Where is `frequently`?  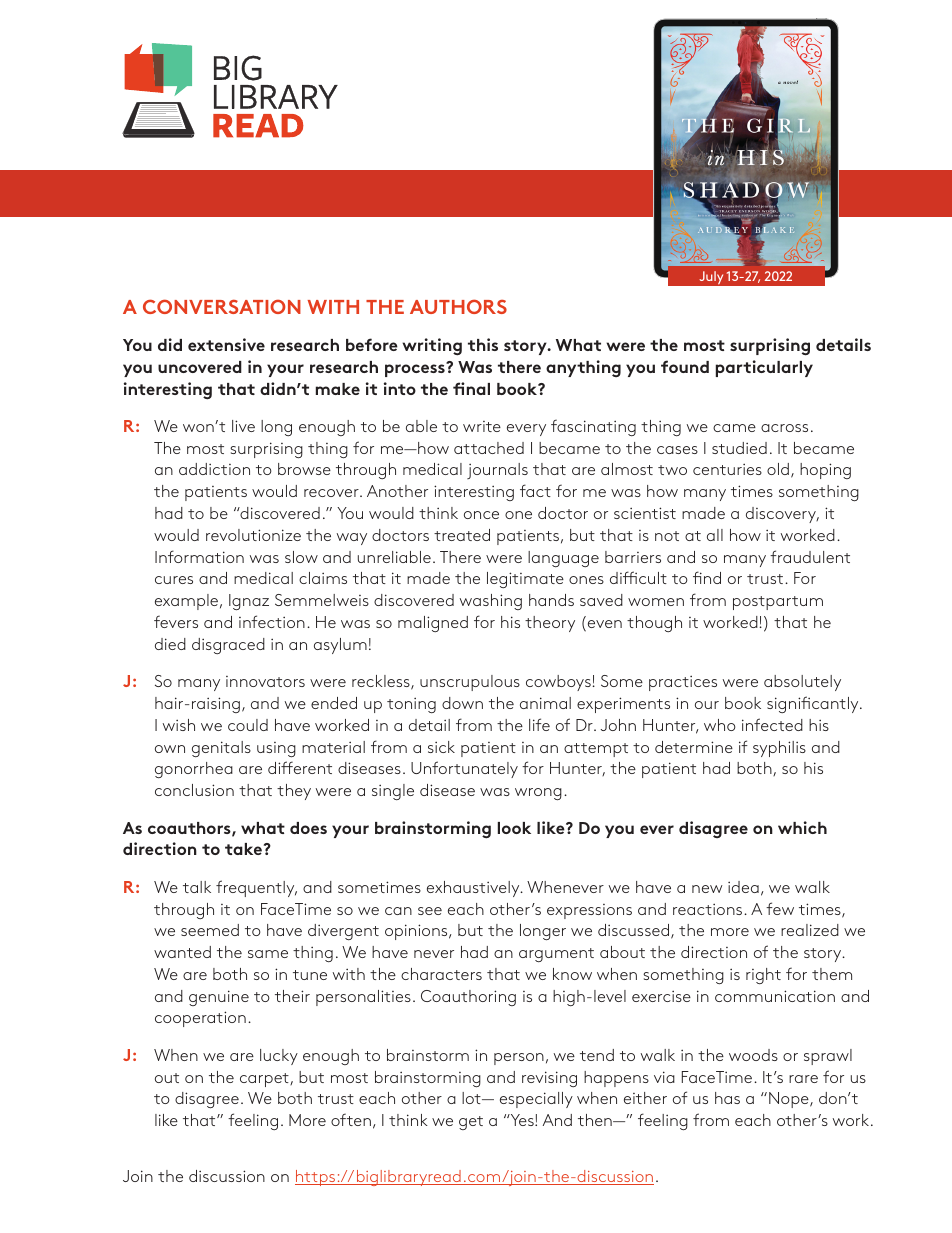 frequently is located at coordinates (256, 888).
